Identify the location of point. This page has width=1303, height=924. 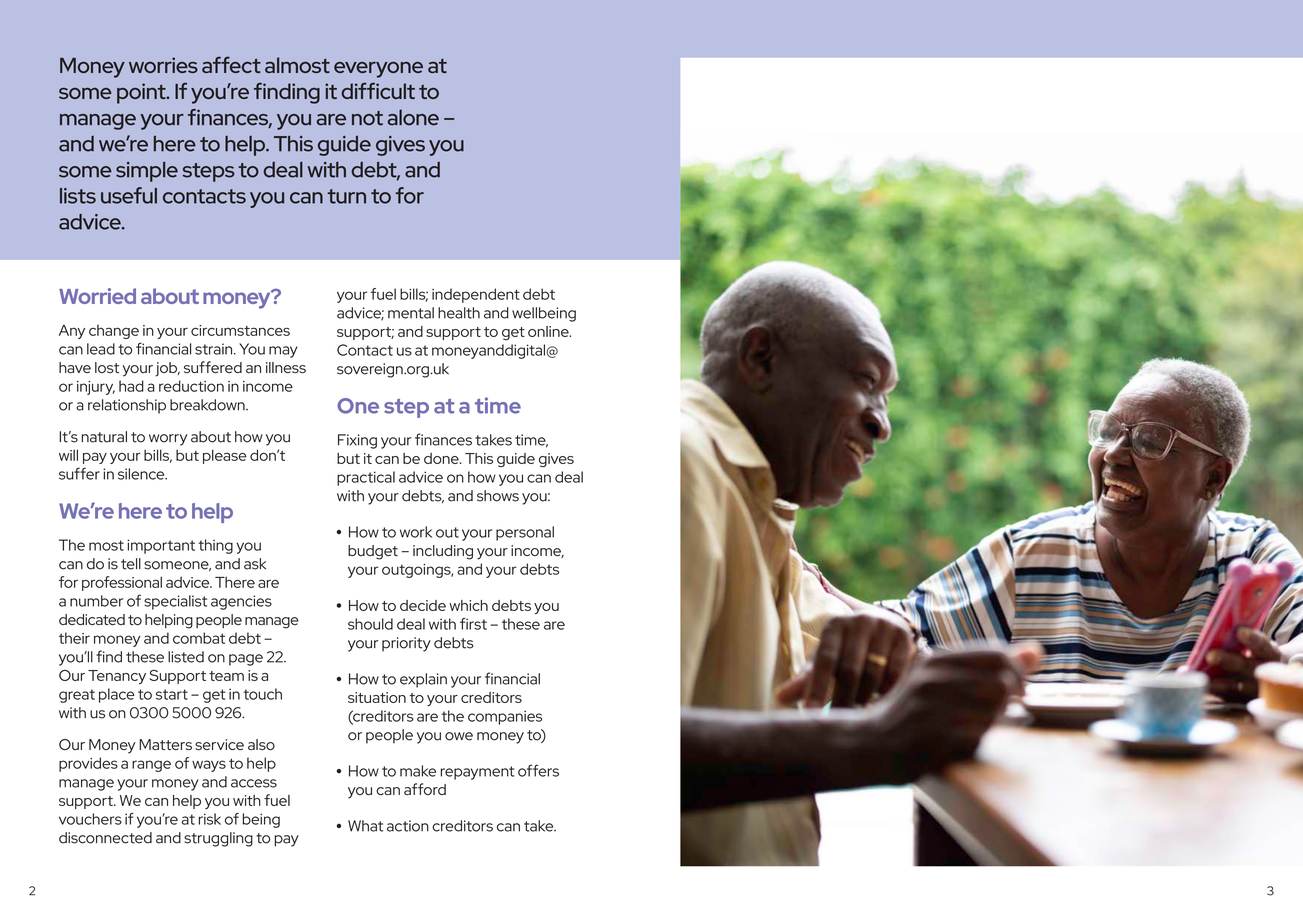
(142, 93).
